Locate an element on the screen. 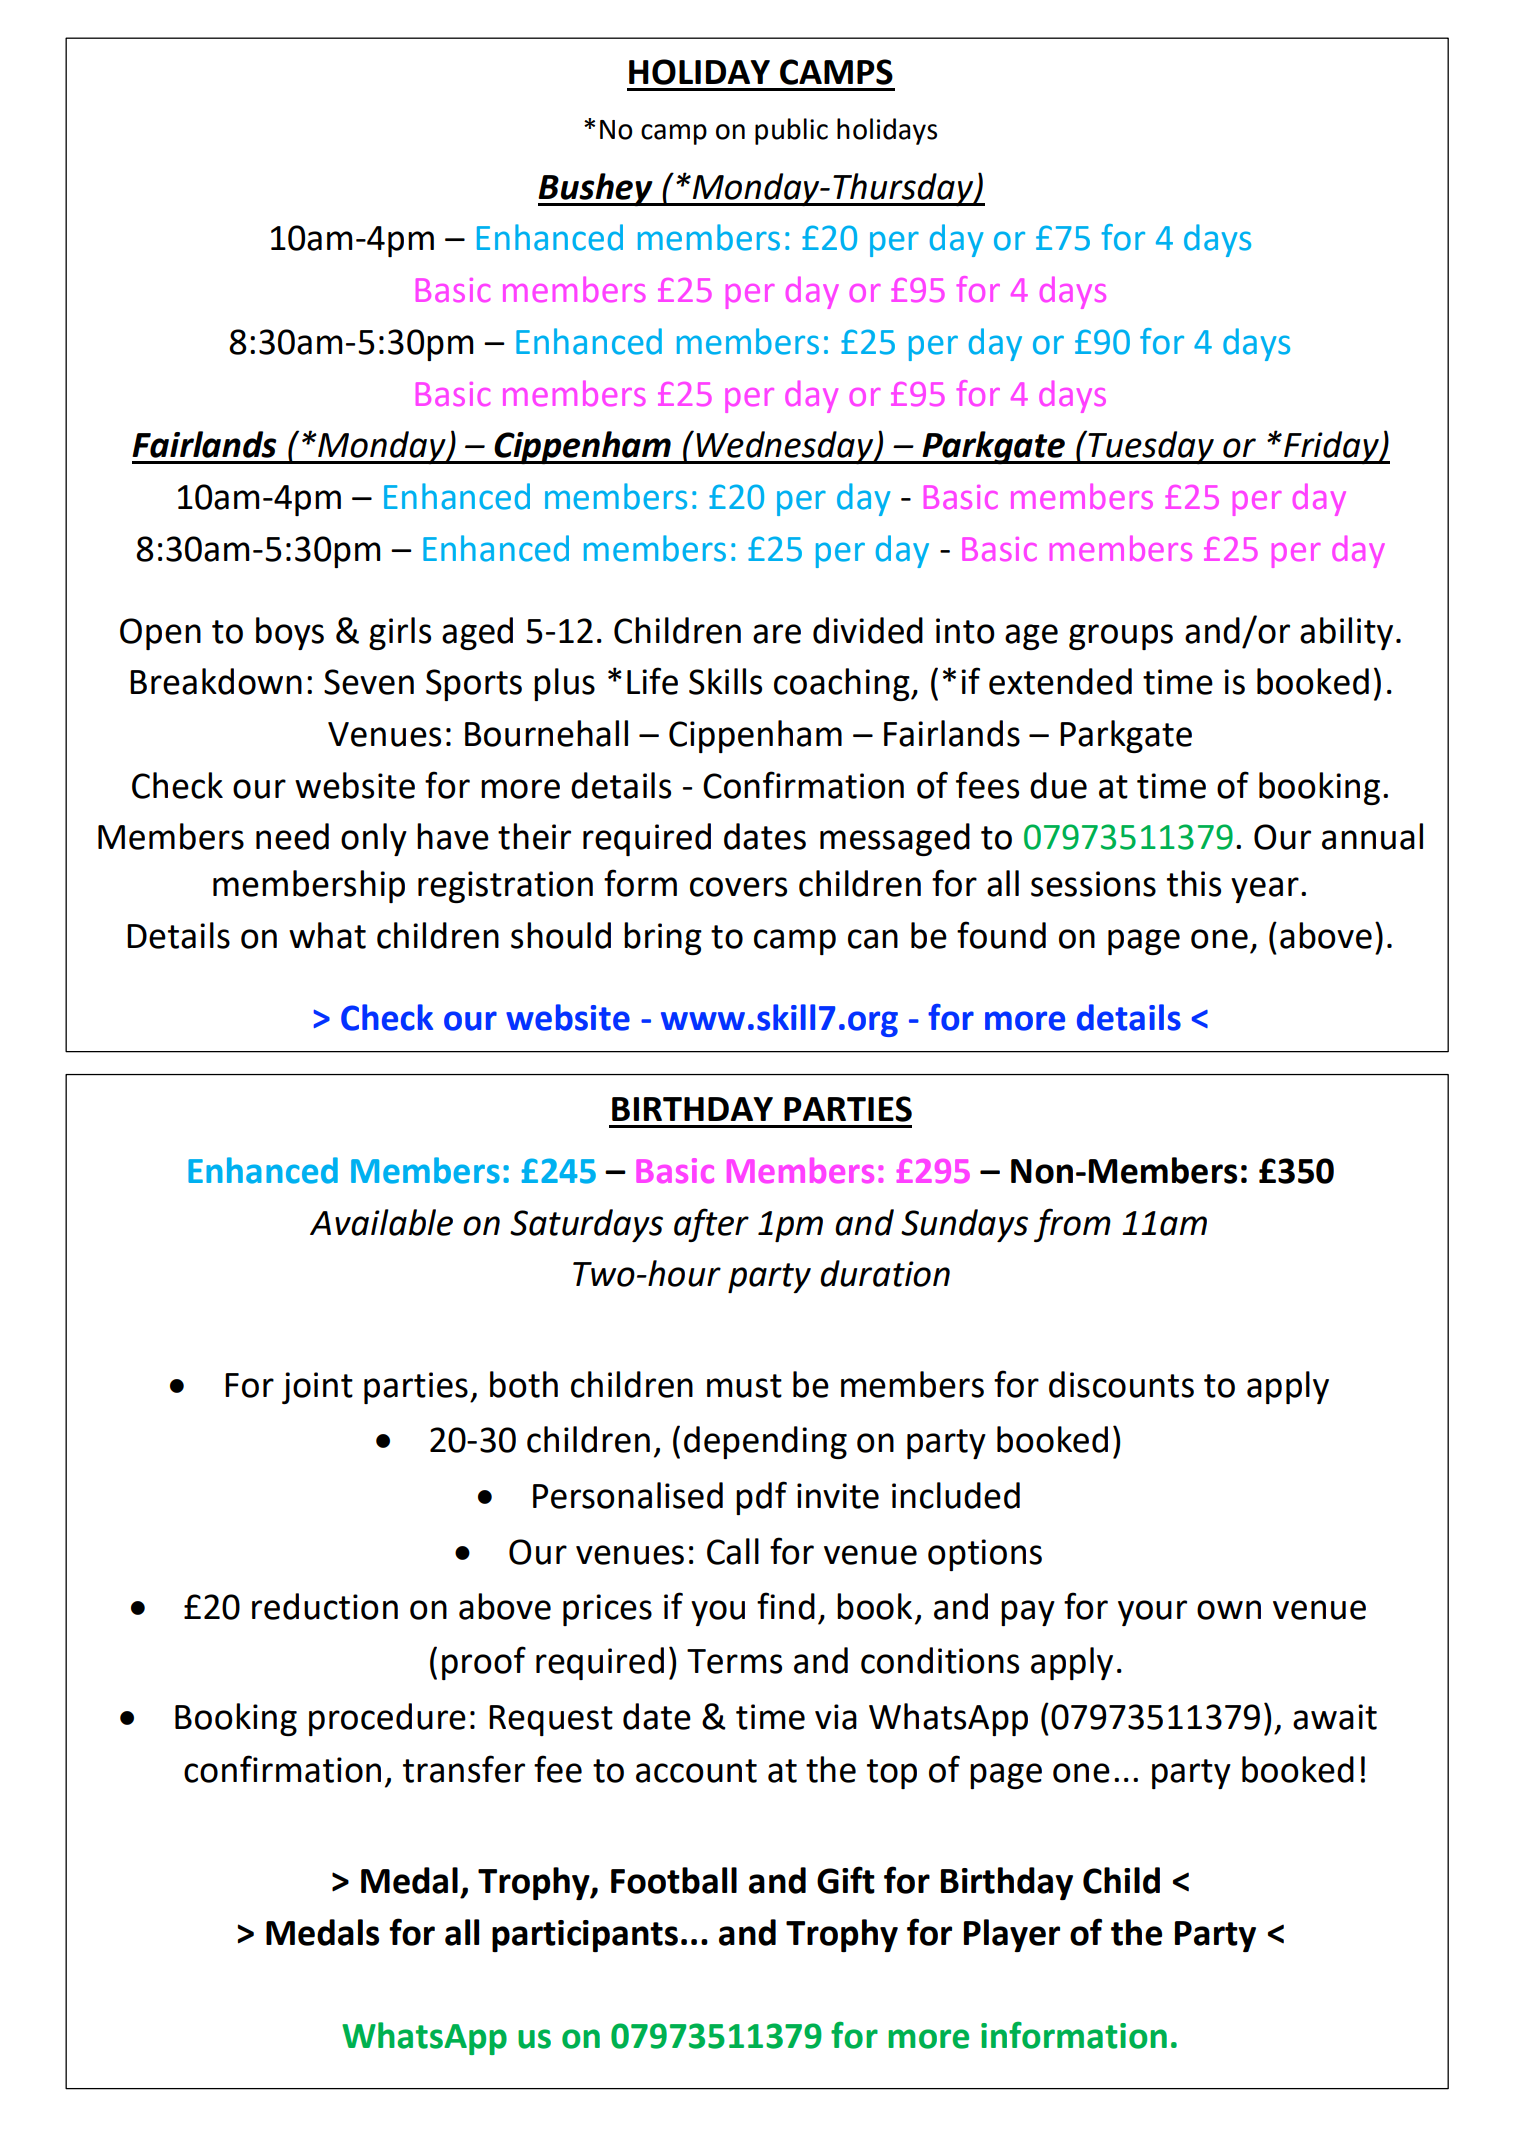  transfer is located at coordinates (464, 1769).
